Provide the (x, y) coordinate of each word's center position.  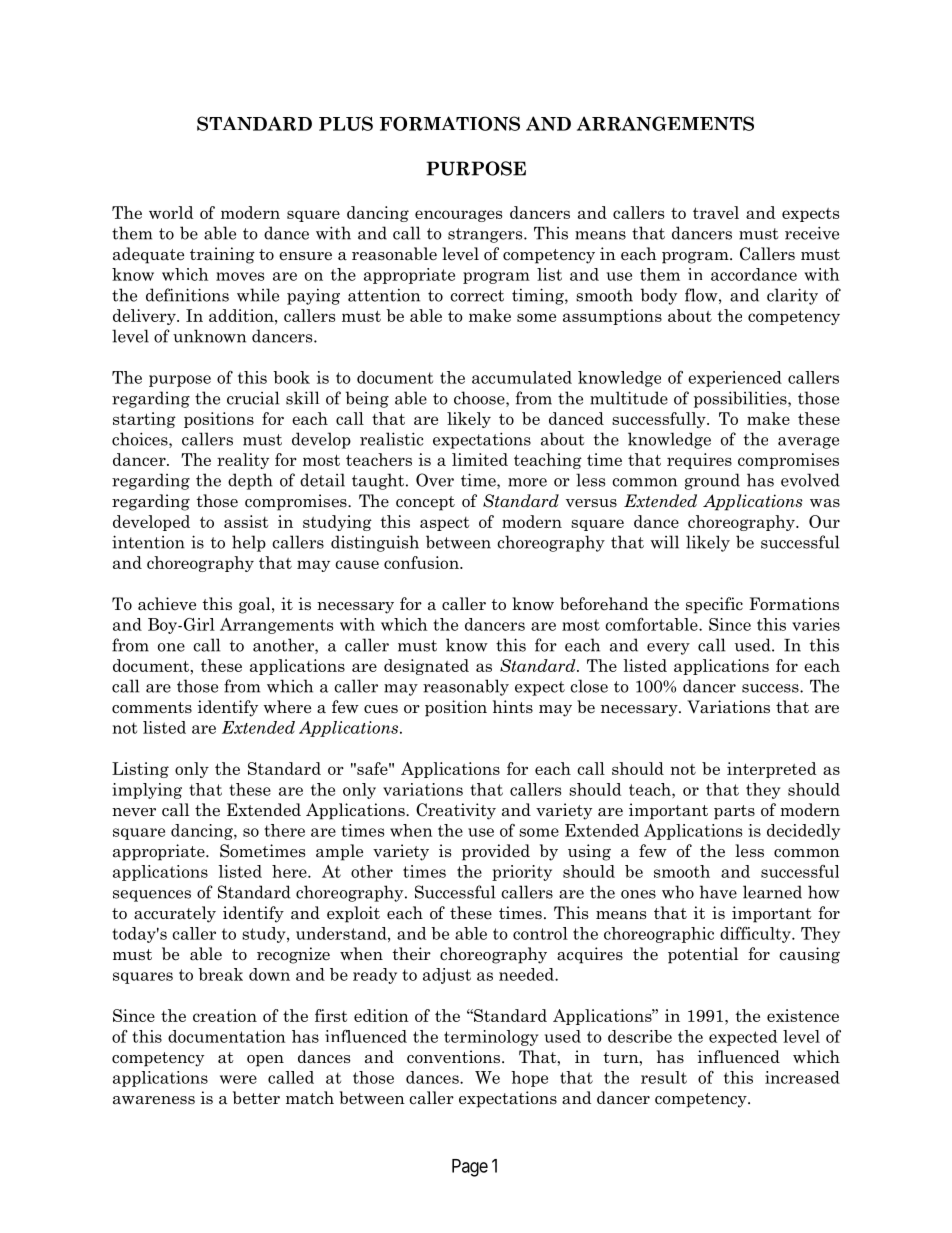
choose (480, 399)
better (256, 1098)
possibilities (741, 399)
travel (716, 212)
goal (256, 605)
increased (802, 1077)
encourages (458, 216)
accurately (175, 914)
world (171, 212)
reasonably (466, 687)
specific (714, 605)
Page (470, 1168)
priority (522, 873)
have (718, 892)
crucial (253, 398)
